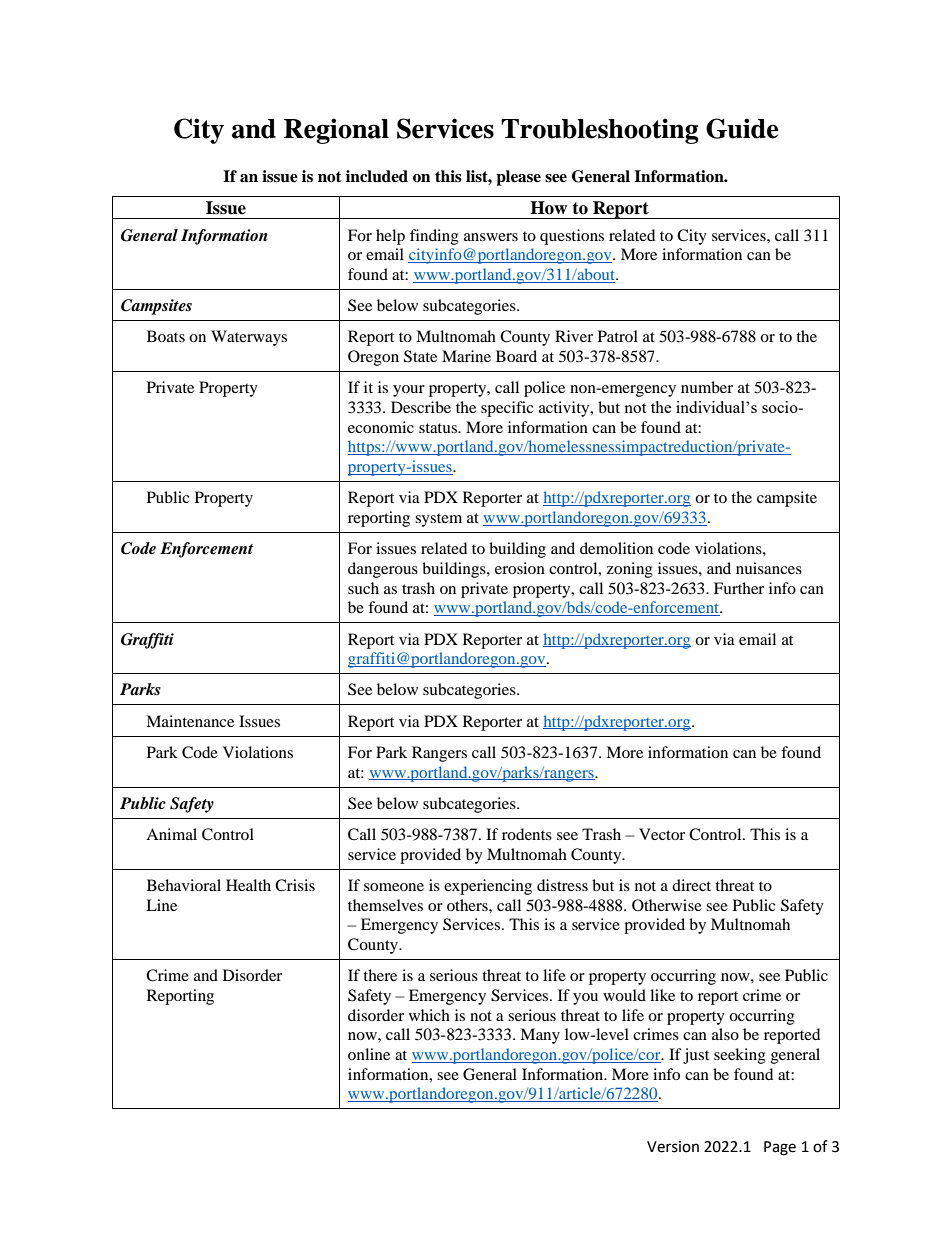 The width and height of the page is (952, 1233). I want to click on experiencing, so click(488, 887).
